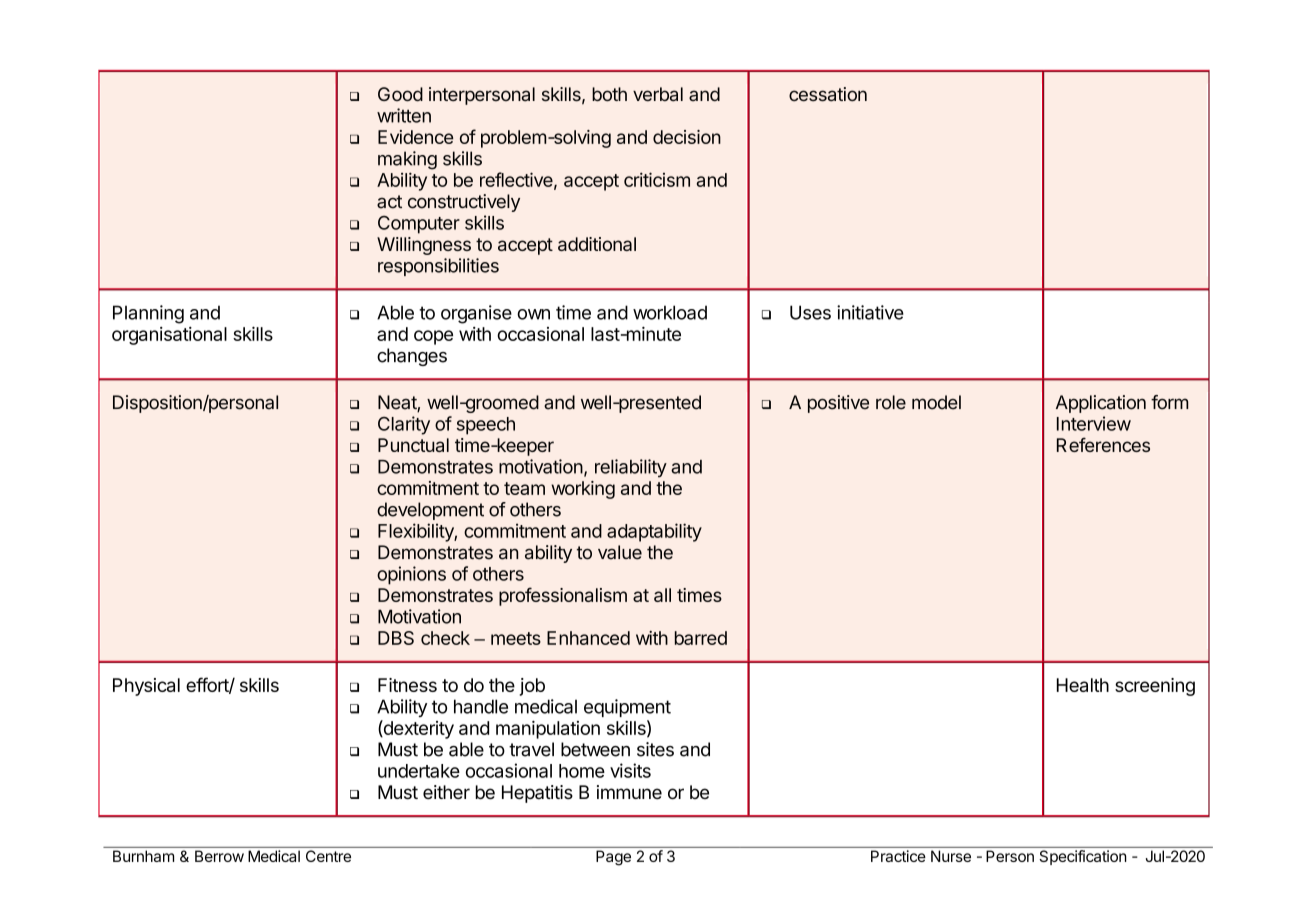 The width and height of the page is (1308, 924). What do you see at coordinates (1103, 444) in the page?
I see `References` at bounding box center [1103, 444].
